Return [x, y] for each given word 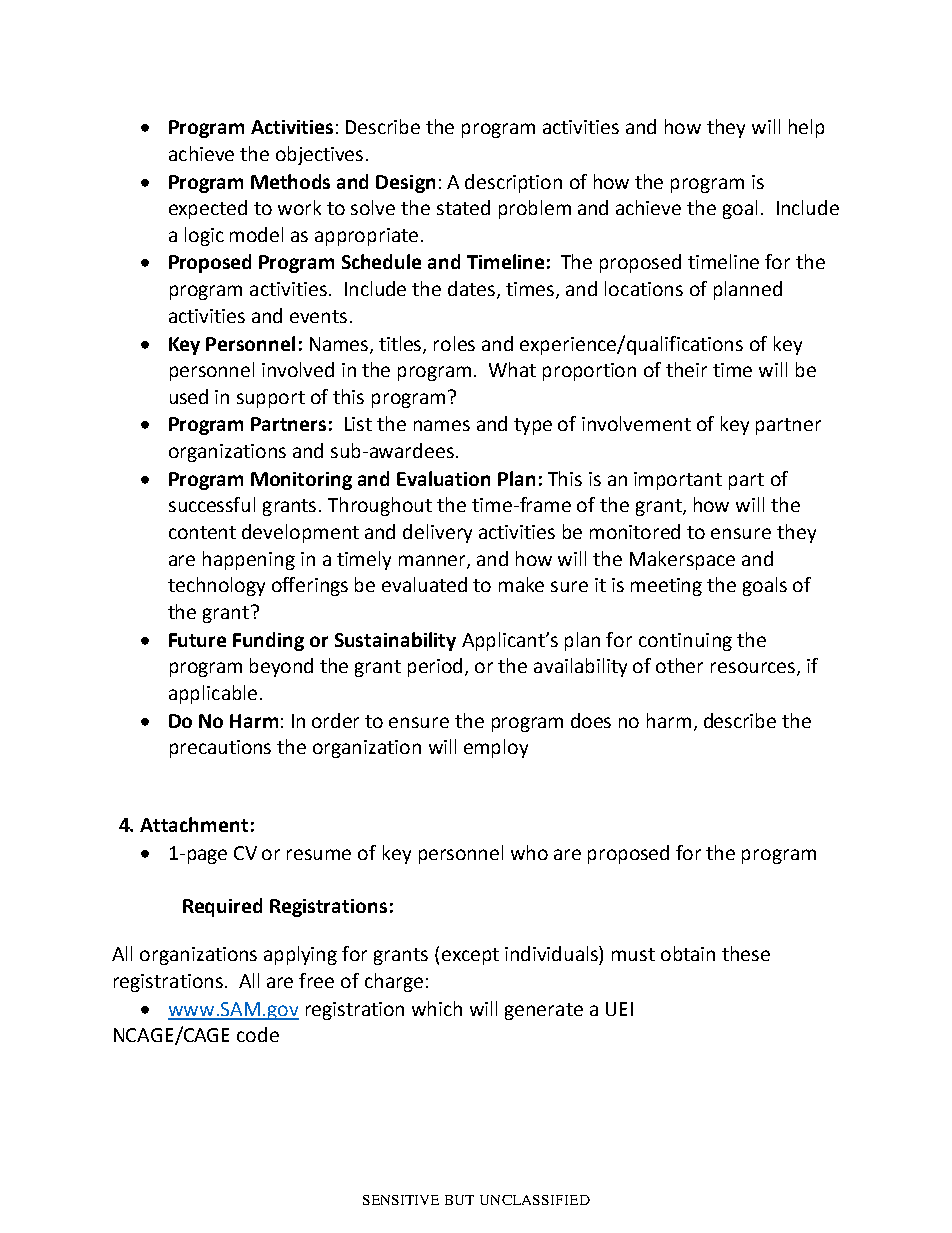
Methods [290, 181]
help [806, 128]
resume [319, 854]
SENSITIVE [401, 1200]
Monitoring [301, 481]
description [513, 183]
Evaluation [443, 478]
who [529, 852]
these [746, 953]
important [678, 481]
